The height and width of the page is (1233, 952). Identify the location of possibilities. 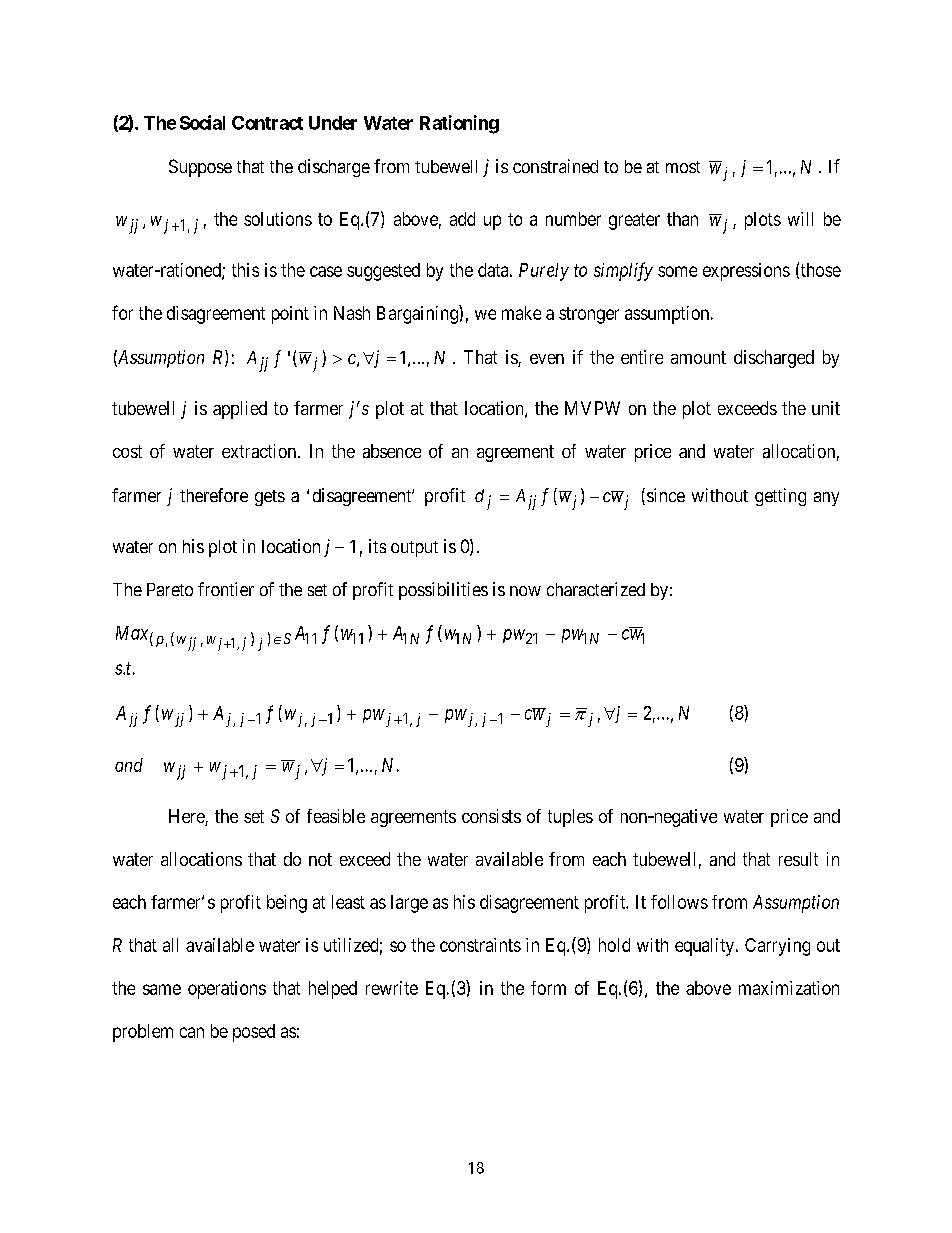
(443, 591).
